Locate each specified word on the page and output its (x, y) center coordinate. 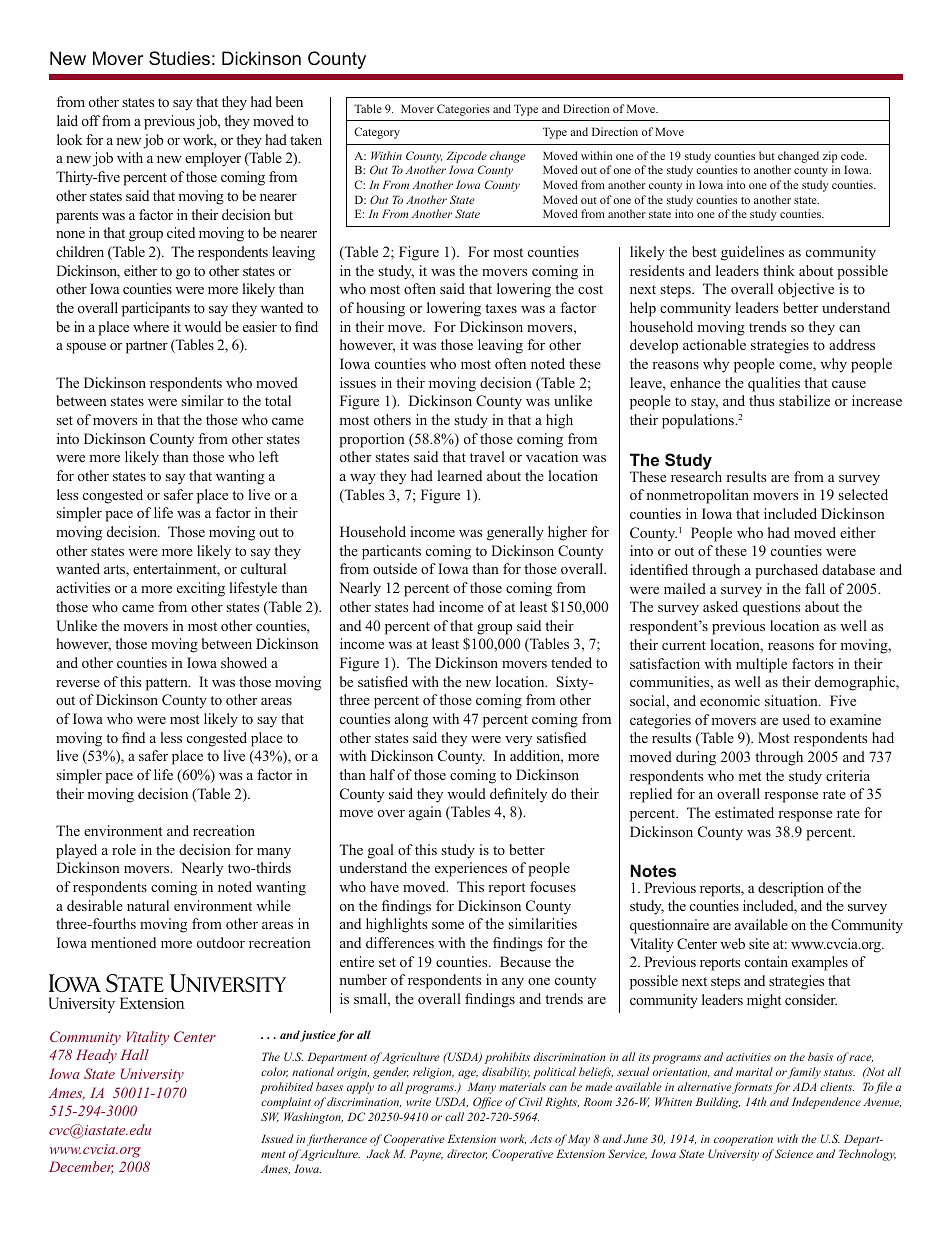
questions (771, 608)
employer (213, 159)
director (467, 1154)
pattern (168, 684)
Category (377, 133)
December (81, 1167)
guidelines (752, 253)
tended (571, 662)
